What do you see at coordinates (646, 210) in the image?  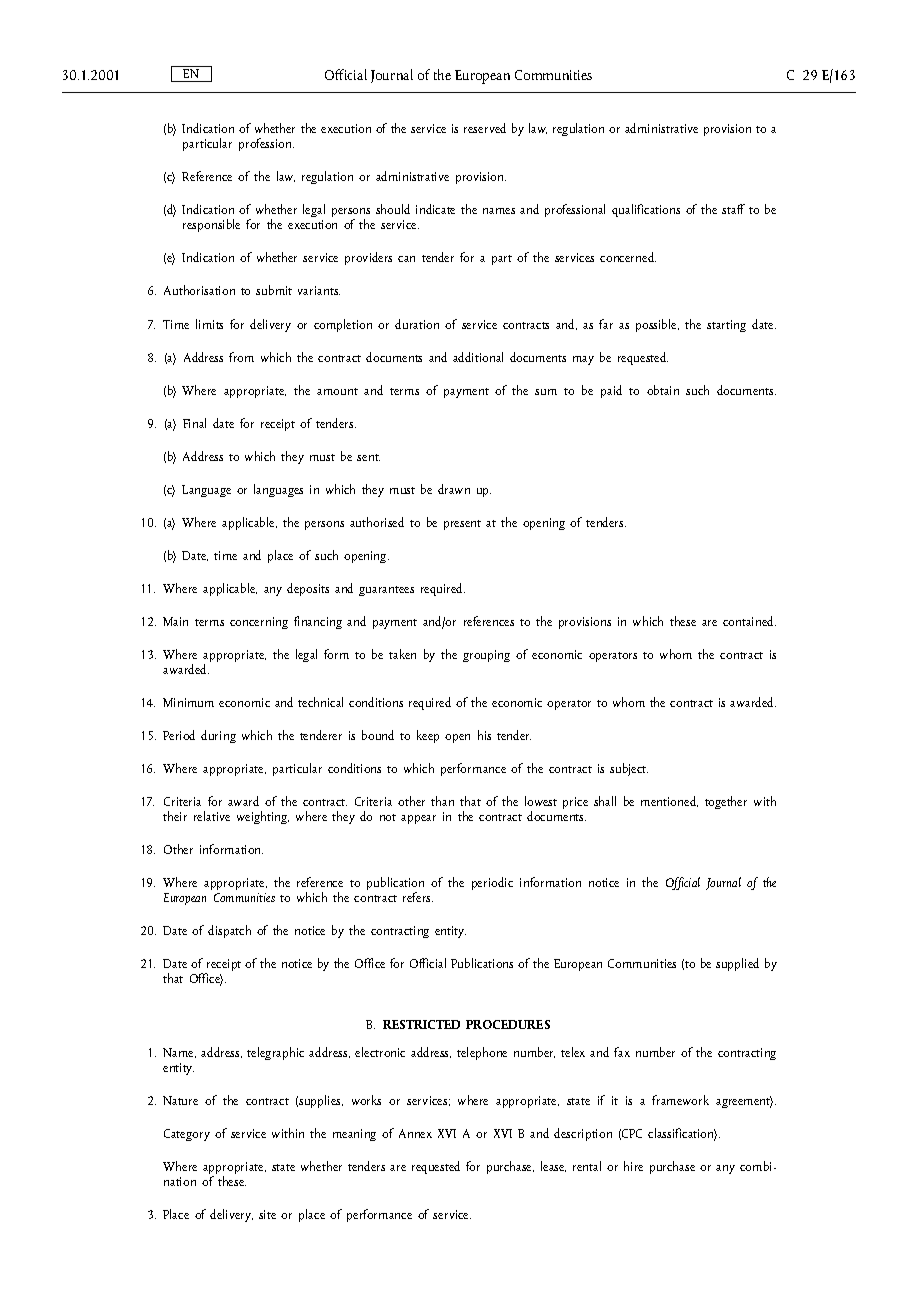 I see `qualifications` at bounding box center [646, 210].
